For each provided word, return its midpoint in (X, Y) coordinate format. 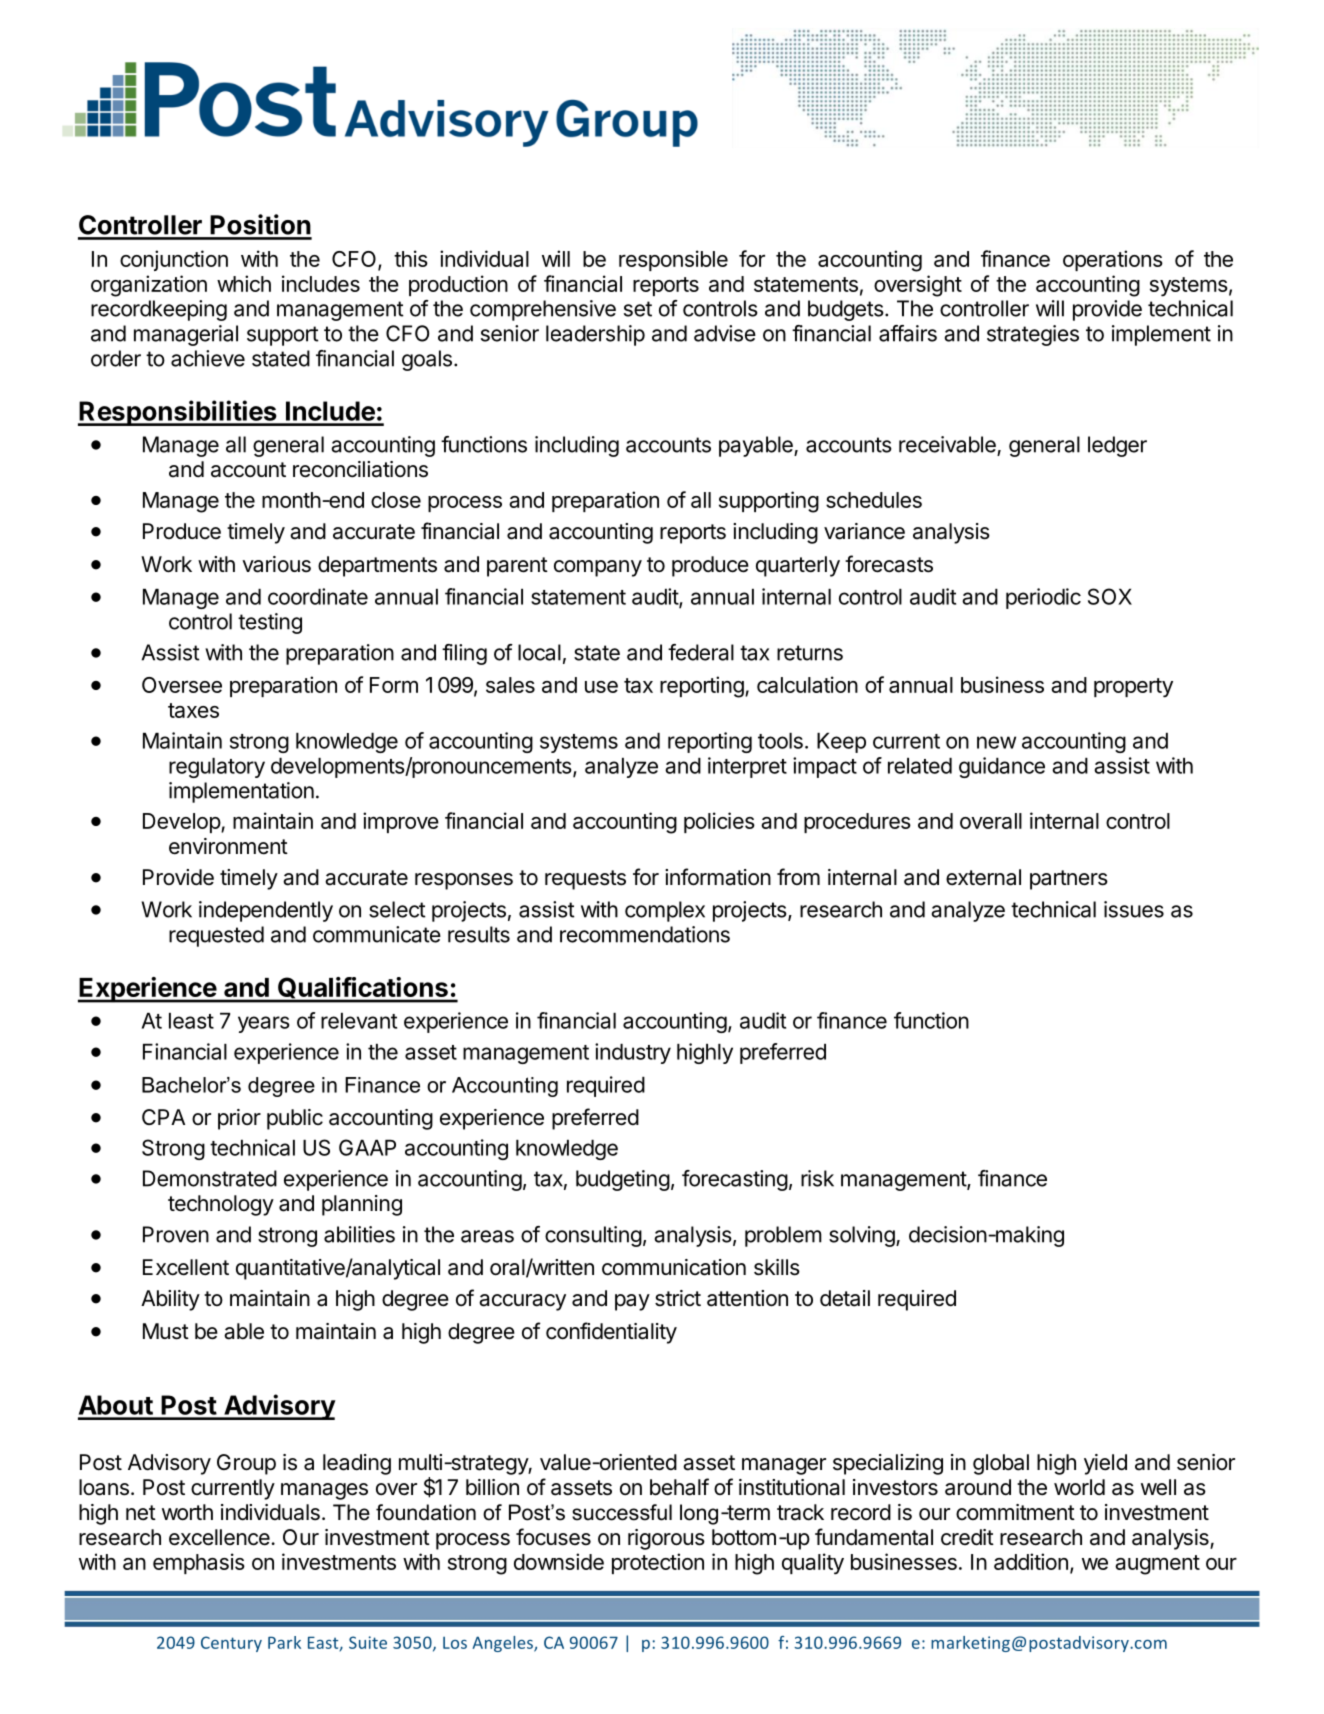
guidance (1002, 767)
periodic (1043, 598)
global (1001, 1464)
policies (719, 822)
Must (166, 1331)
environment (228, 846)
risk (817, 1178)
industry (633, 1053)
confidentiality (611, 1333)
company (598, 568)
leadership (595, 335)
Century (231, 1644)
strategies (1033, 335)
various (276, 564)
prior (239, 1119)
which (244, 283)
